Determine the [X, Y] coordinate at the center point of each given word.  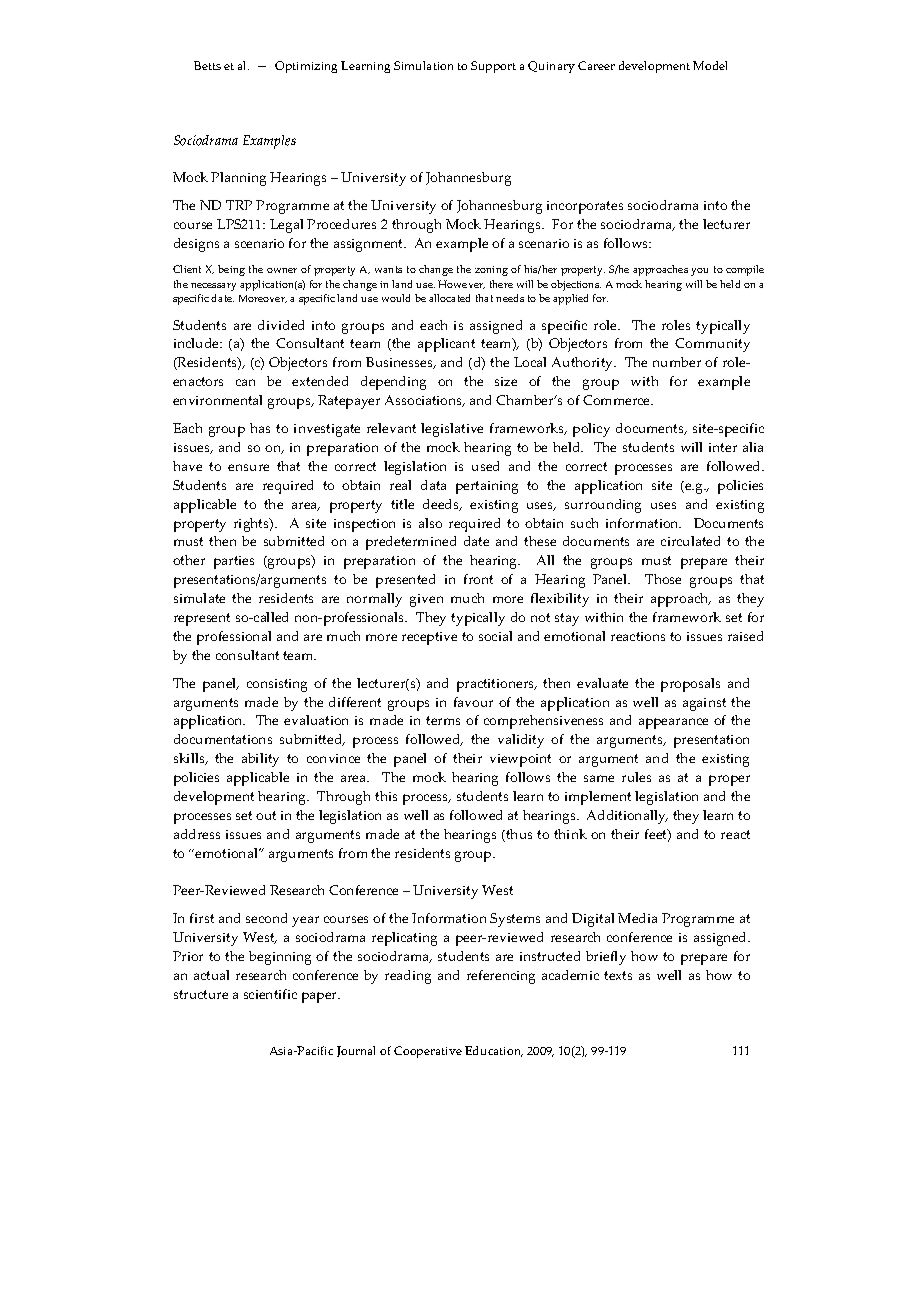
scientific [270, 994]
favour [473, 702]
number [677, 362]
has [260, 428]
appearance [673, 723]
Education [494, 1051]
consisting [277, 685]
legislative [452, 430]
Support [493, 67]
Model [710, 65]
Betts [207, 65]
